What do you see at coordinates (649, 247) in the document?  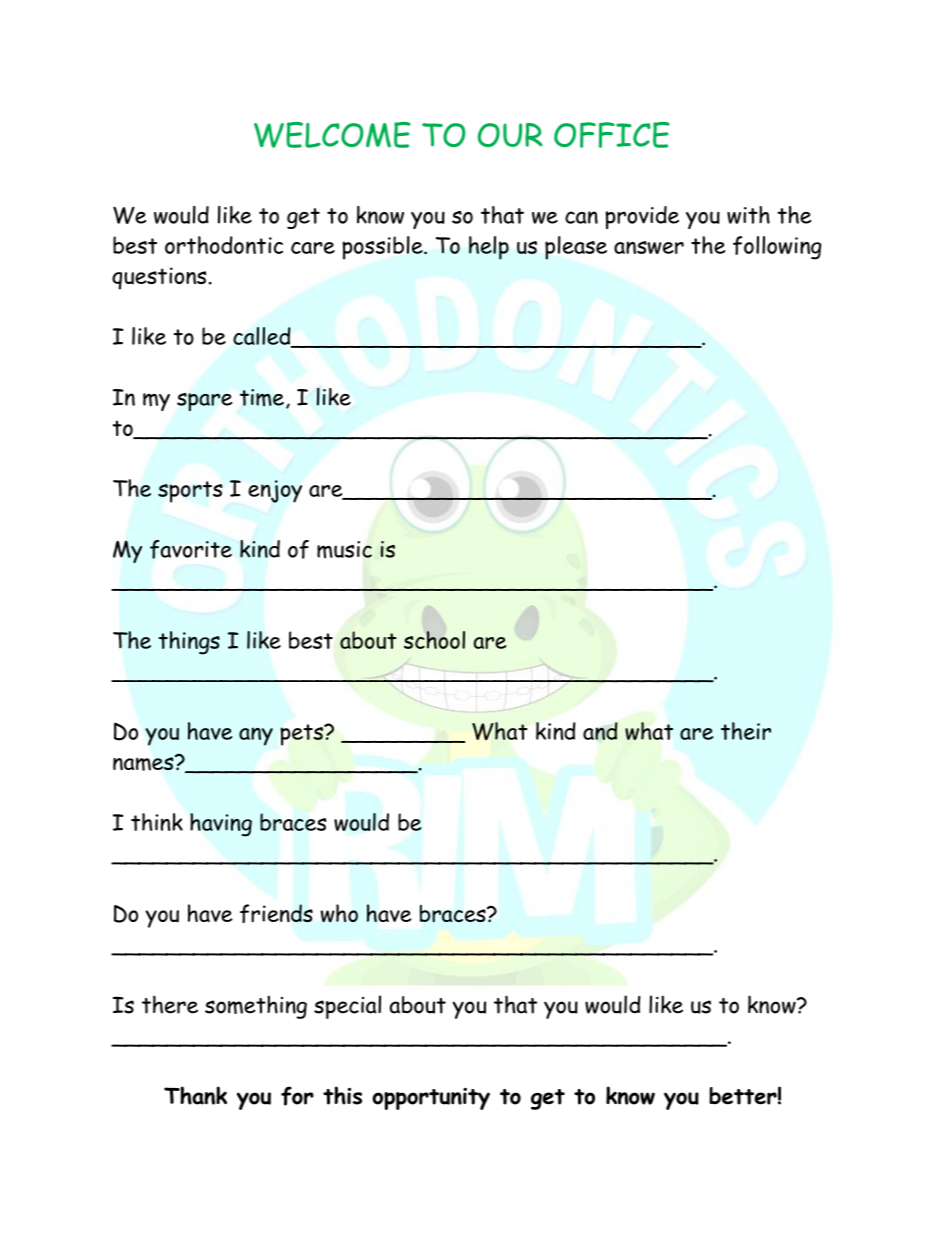 I see `answer` at bounding box center [649, 247].
